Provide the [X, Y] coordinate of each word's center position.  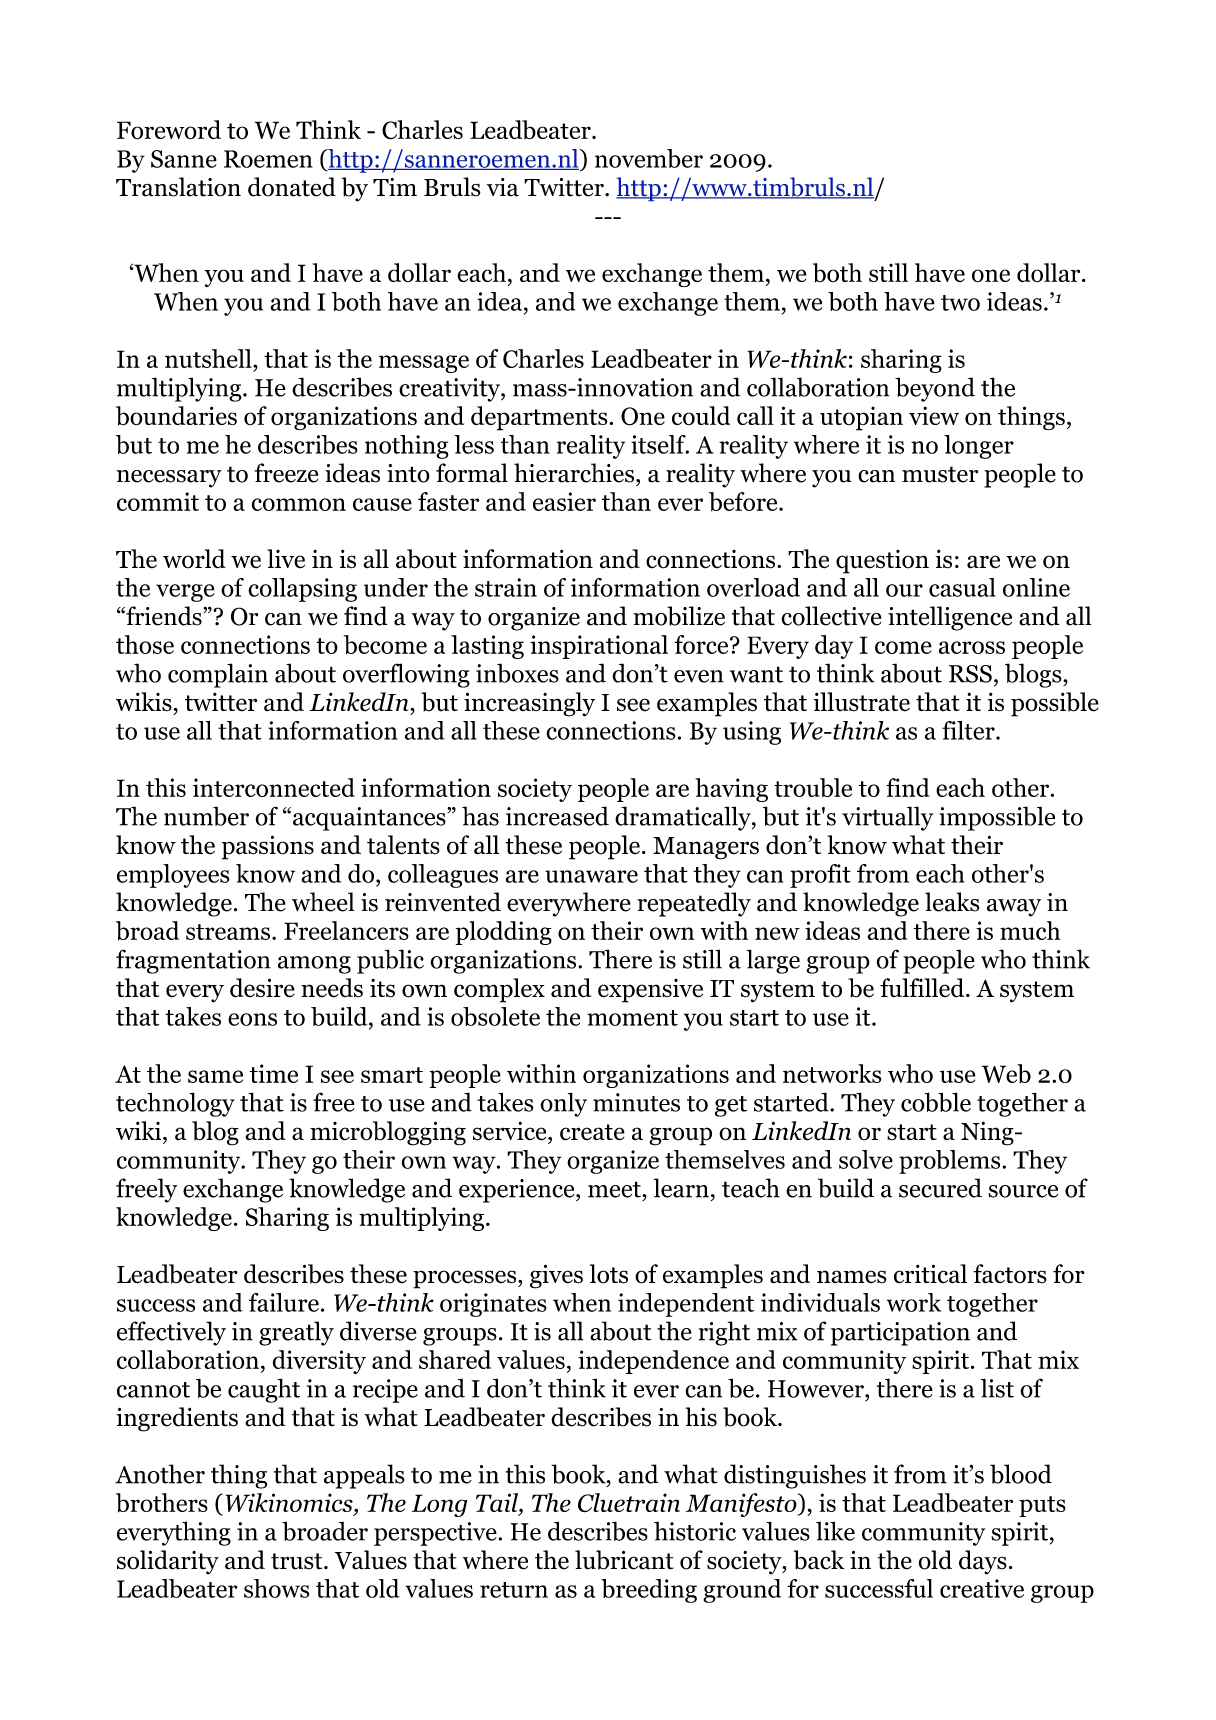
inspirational [599, 647]
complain [218, 675]
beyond [935, 389]
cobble [936, 1102]
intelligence [950, 618]
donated [292, 187]
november [649, 158]
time [273, 1073]
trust [298, 1561]
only [563, 1104]
